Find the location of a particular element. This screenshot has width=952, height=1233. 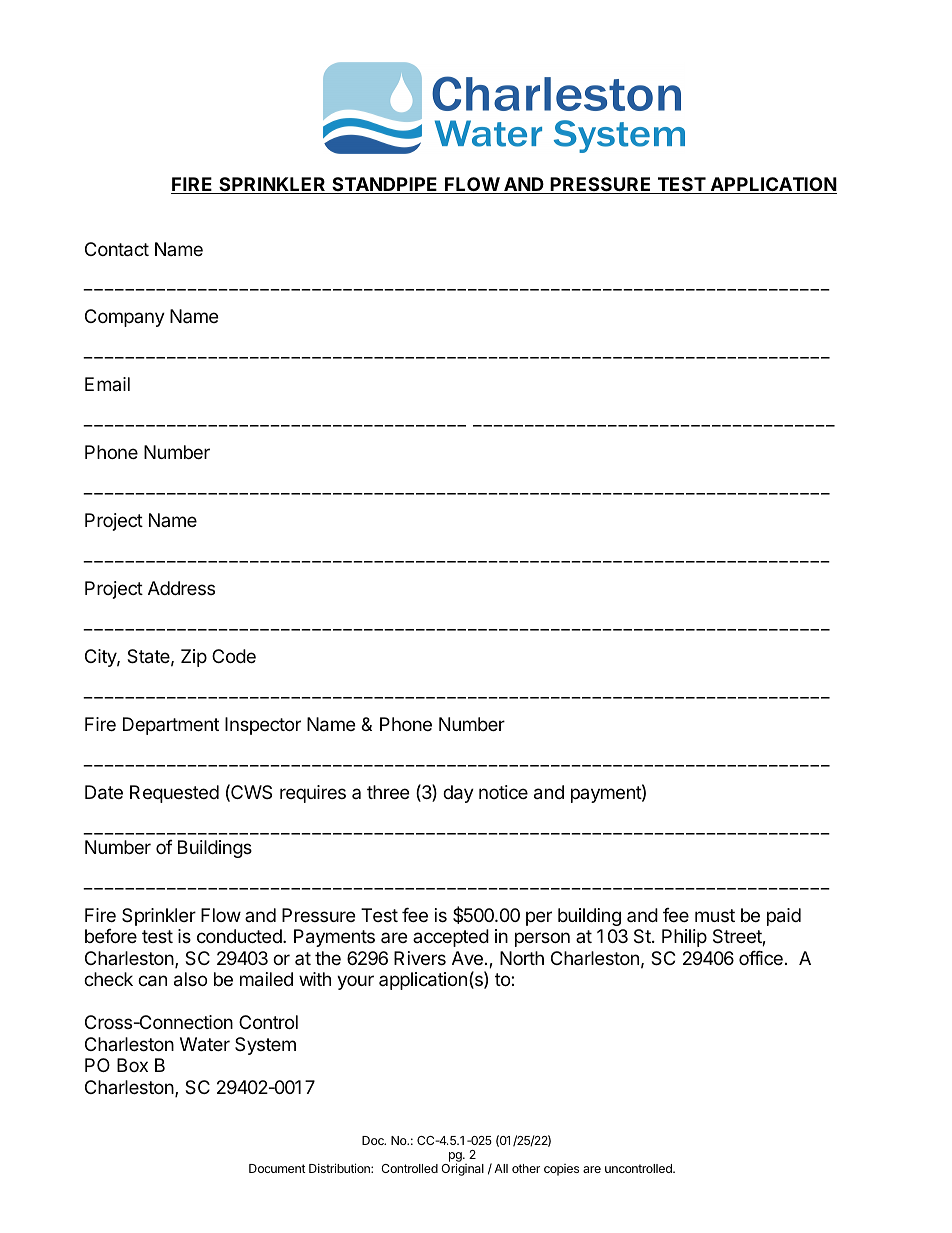

Original is located at coordinates (462, 1169).
